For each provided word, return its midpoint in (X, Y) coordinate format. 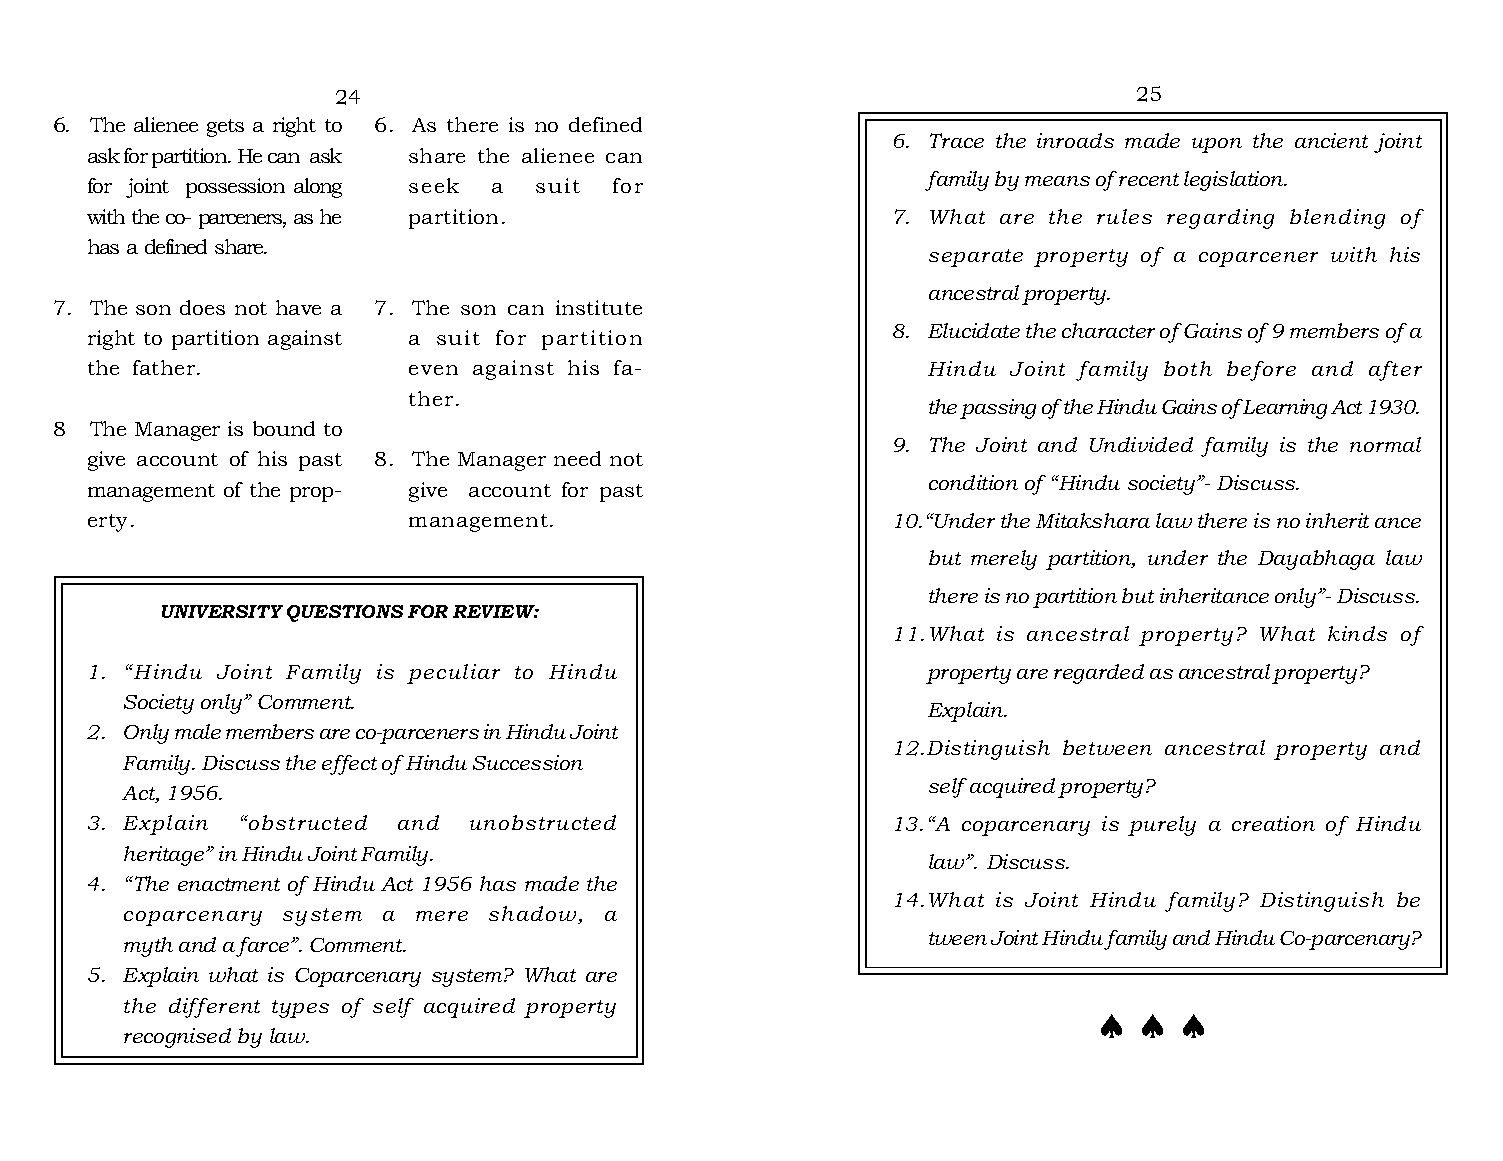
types (300, 1009)
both (1188, 368)
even (433, 370)
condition (973, 482)
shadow (534, 915)
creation (1273, 823)
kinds (1357, 633)
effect (349, 765)
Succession (528, 762)
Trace (957, 140)
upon (1217, 145)
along (318, 188)
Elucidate (974, 330)
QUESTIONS (345, 613)
